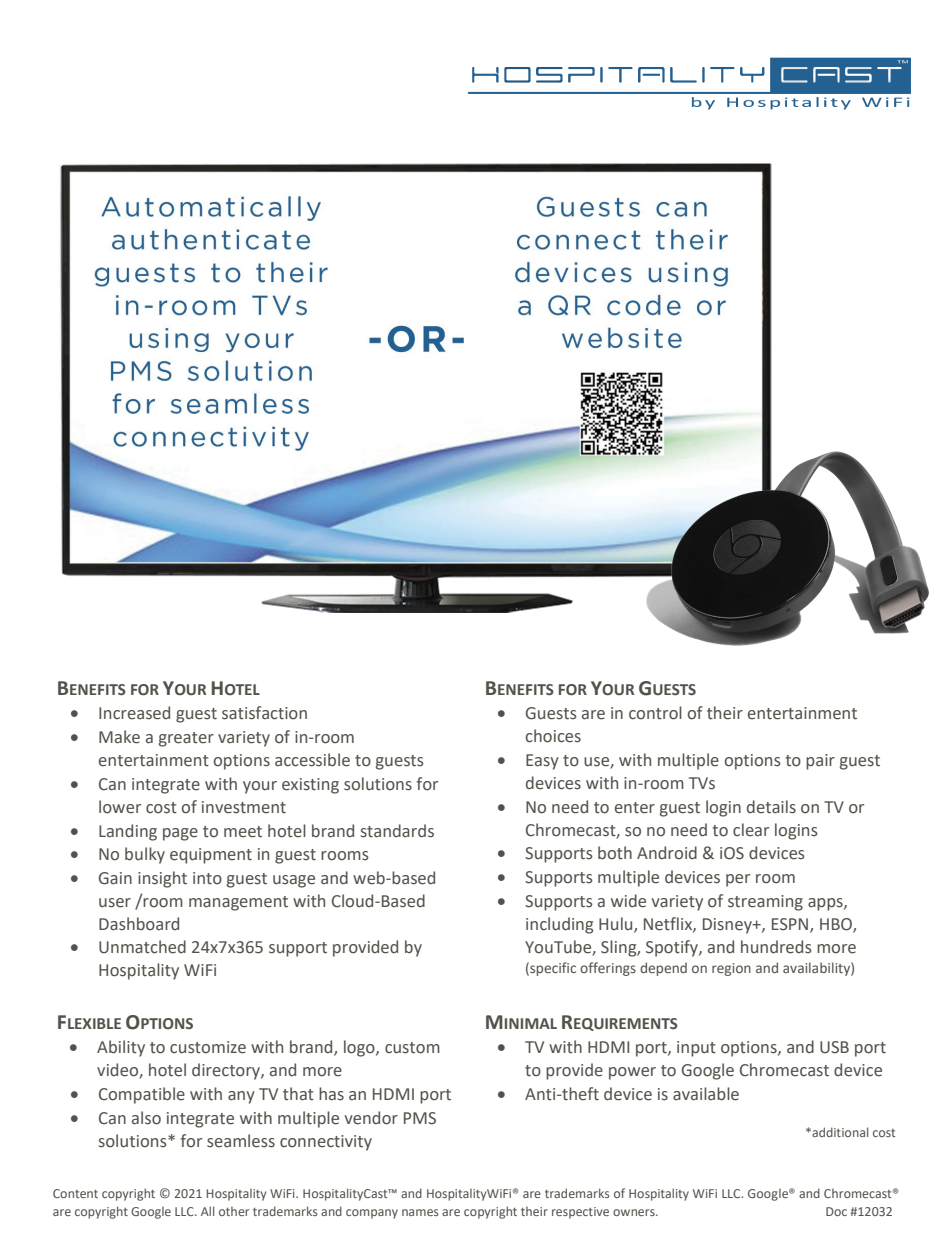 Image resolution: width=952 pixels, height=1233 pixels. I want to click on choices, so click(553, 736).
